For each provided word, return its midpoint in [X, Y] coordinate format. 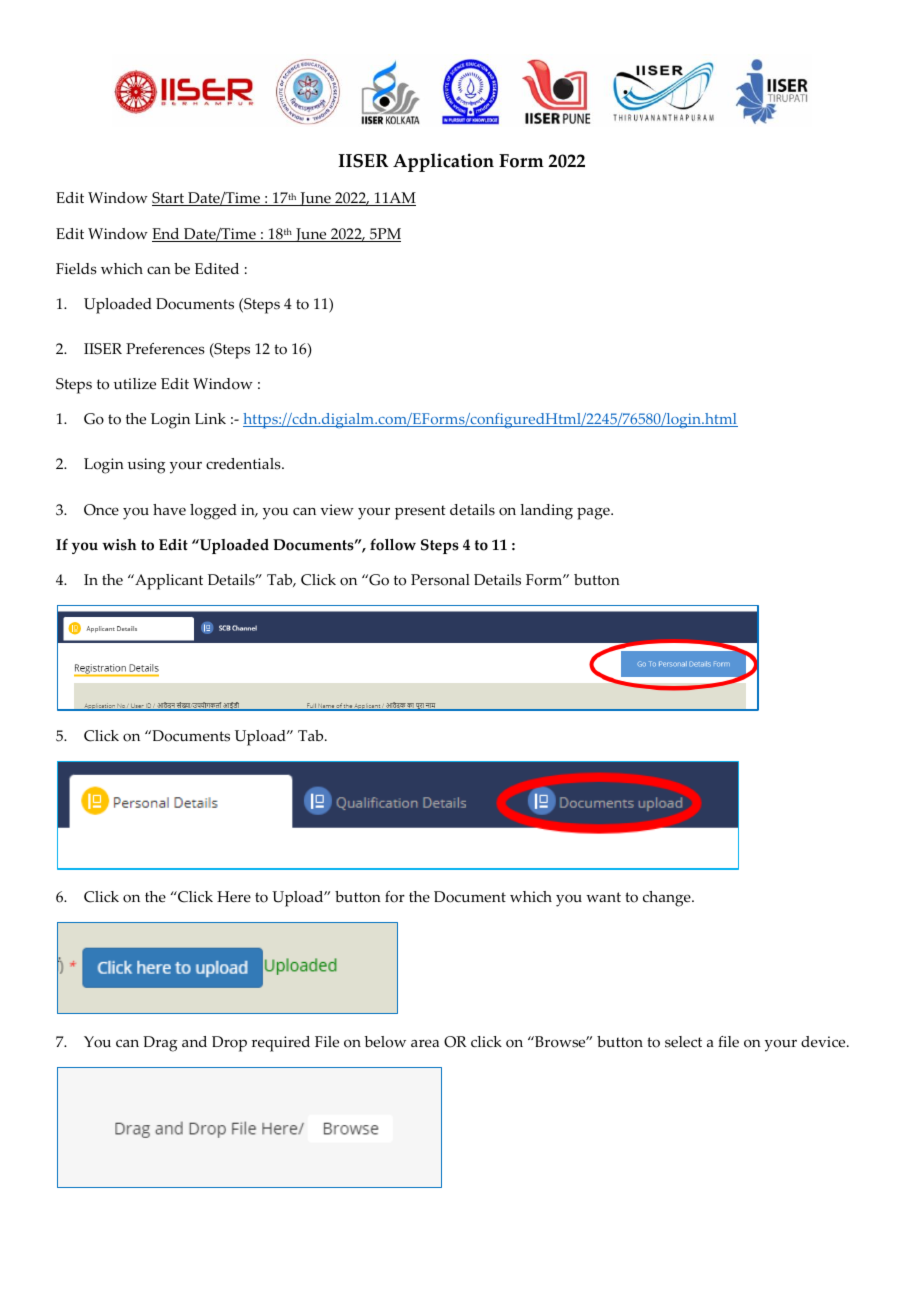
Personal [440, 580]
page [594, 513]
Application [443, 162]
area [425, 1043]
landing [546, 512]
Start [169, 199]
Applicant [168, 582]
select [683, 1042]
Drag [160, 1044]
